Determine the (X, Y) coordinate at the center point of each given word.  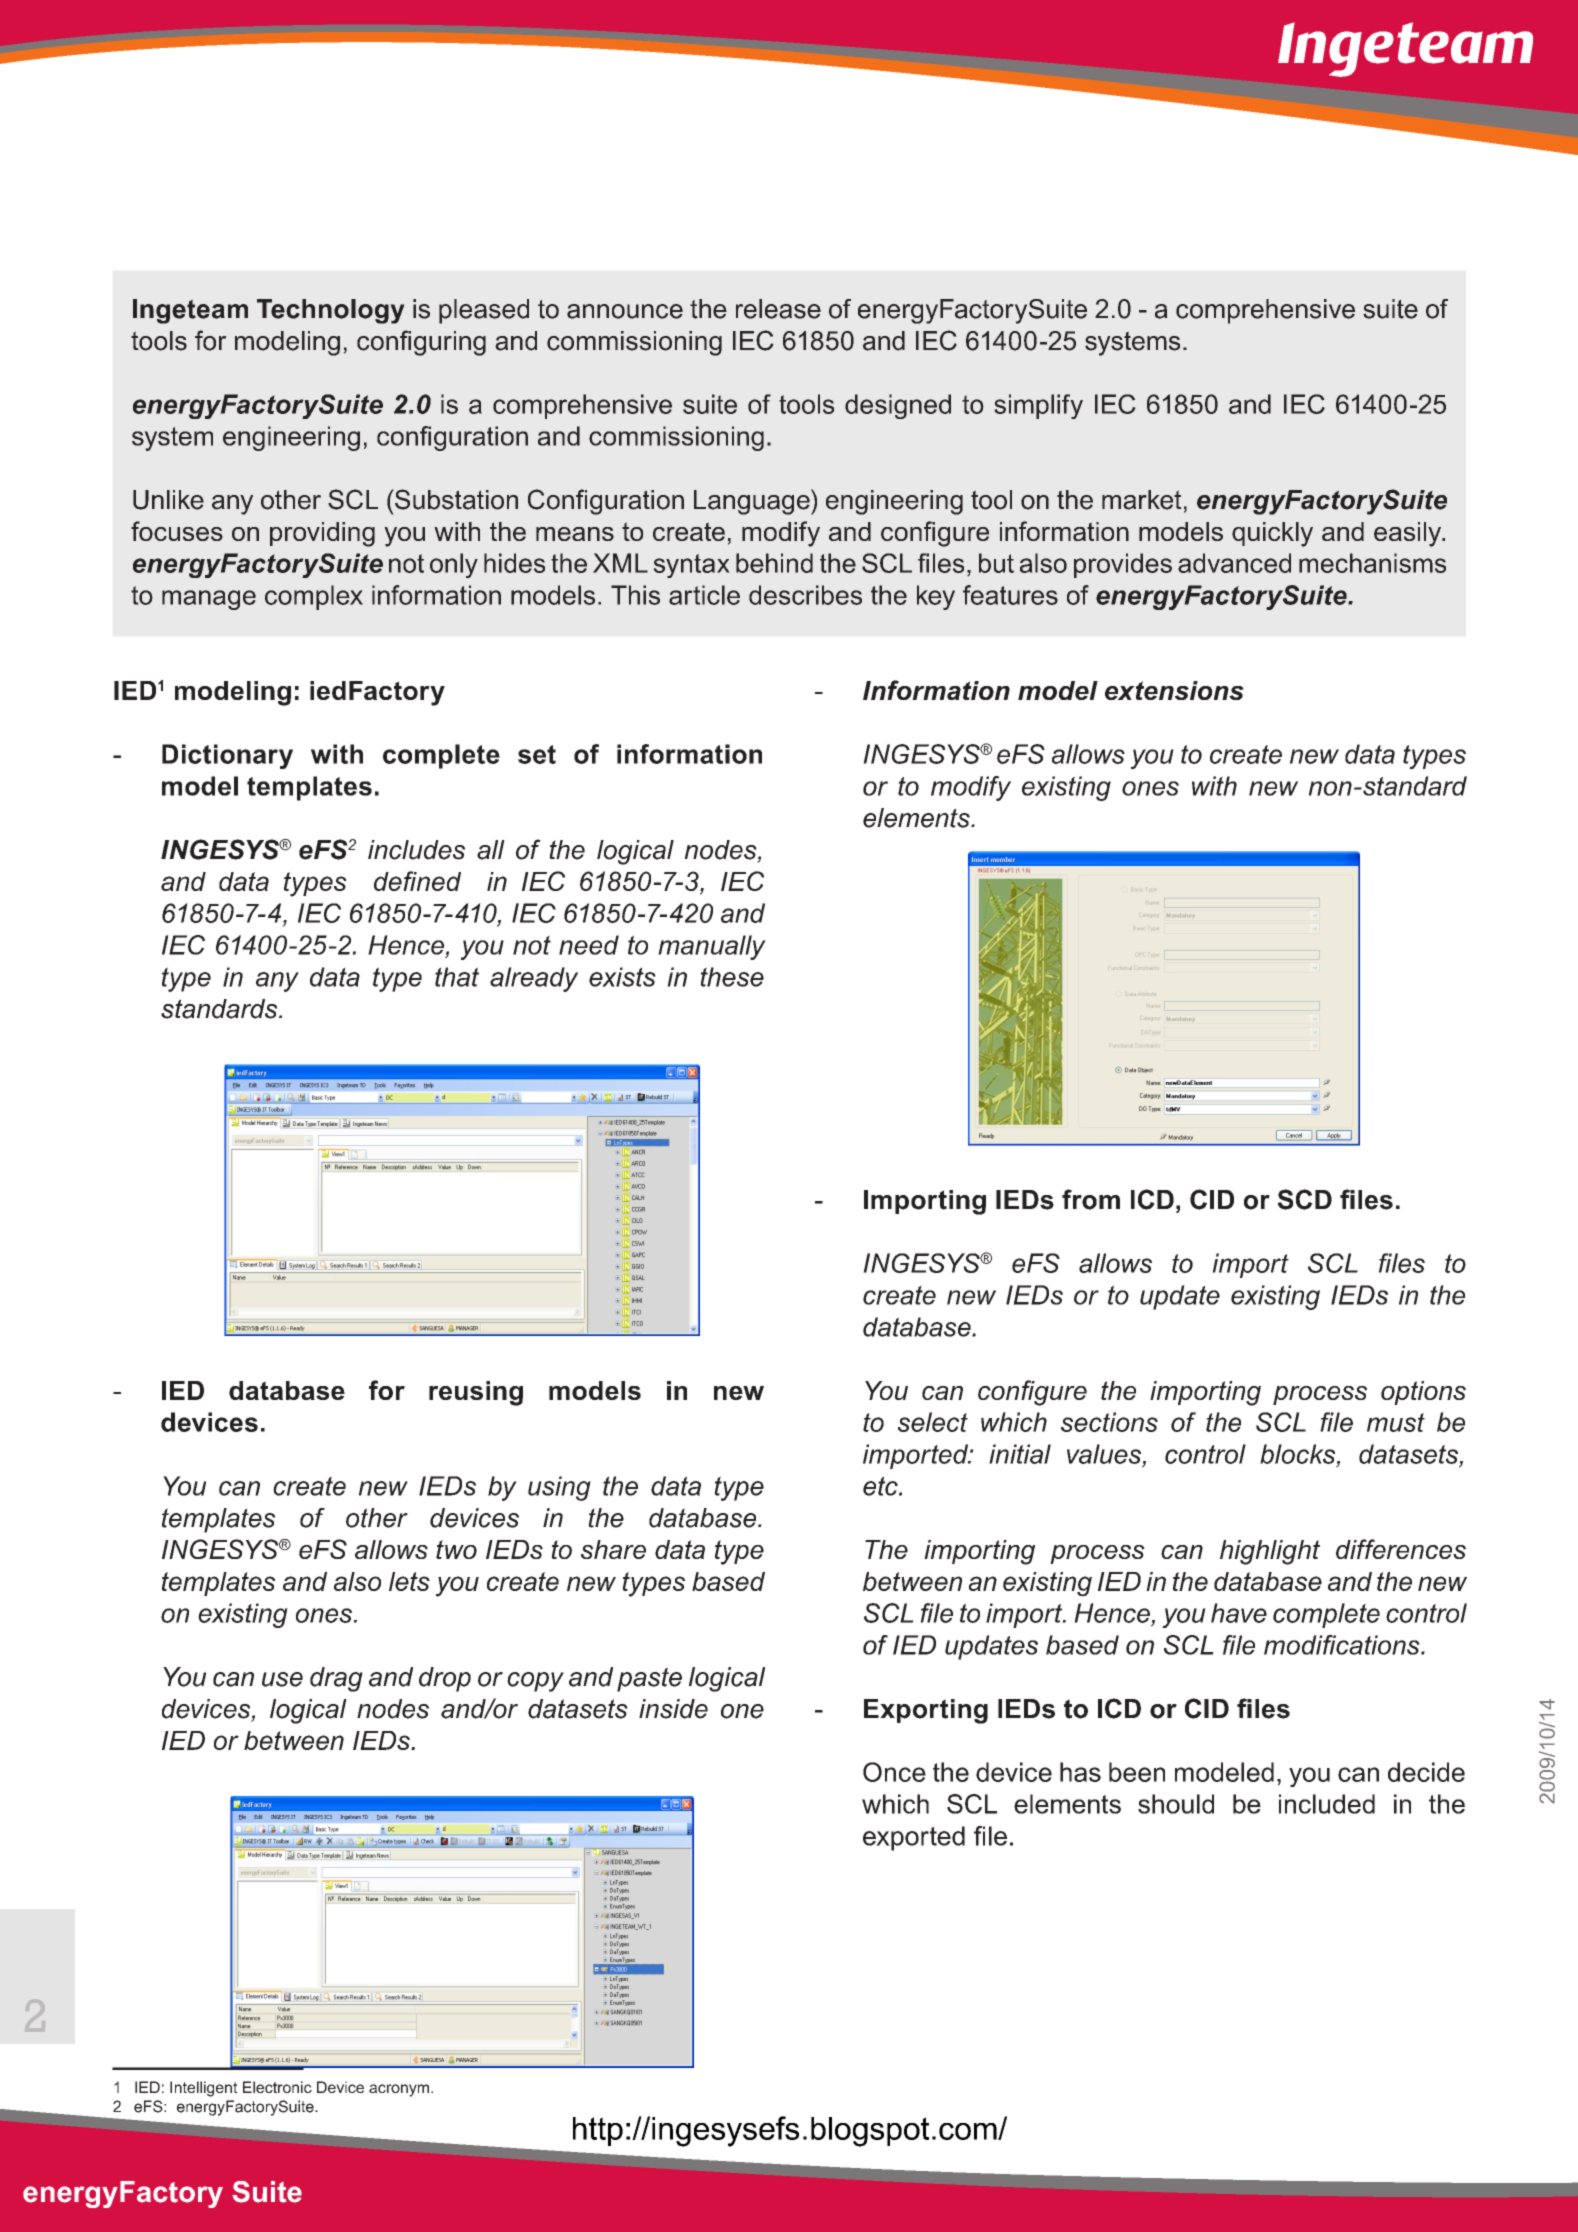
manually (712, 947)
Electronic (277, 2087)
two (456, 1549)
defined (417, 881)
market (1142, 500)
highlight (1270, 1552)
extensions (1174, 690)
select (933, 1422)
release (778, 309)
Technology (331, 311)
